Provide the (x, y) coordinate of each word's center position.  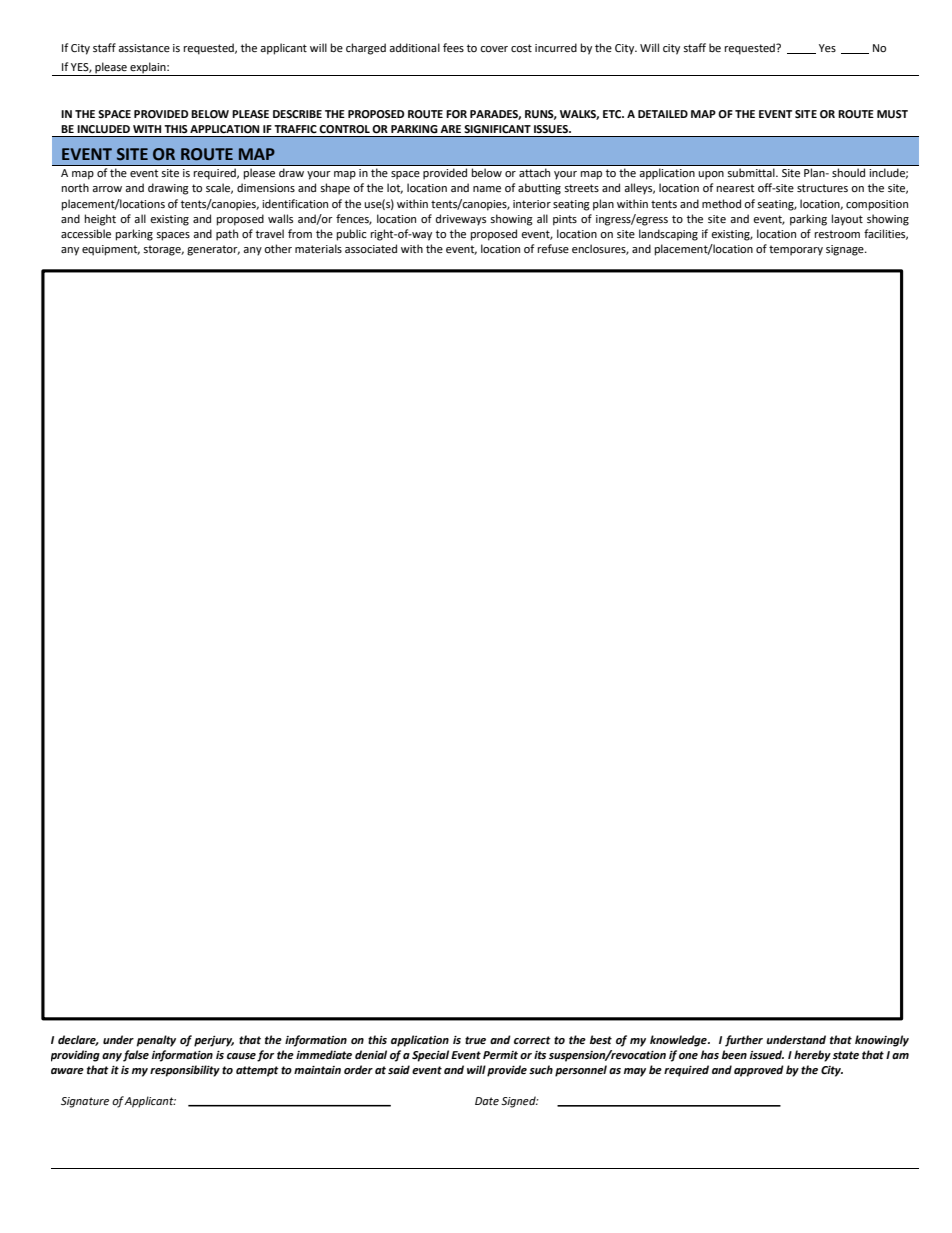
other (278, 249)
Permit (500, 1055)
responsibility (185, 1071)
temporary (796, 250)
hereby (812, 1056)
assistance (144, 48)
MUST (892, 114)
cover (494, 49)
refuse (553, 249)
